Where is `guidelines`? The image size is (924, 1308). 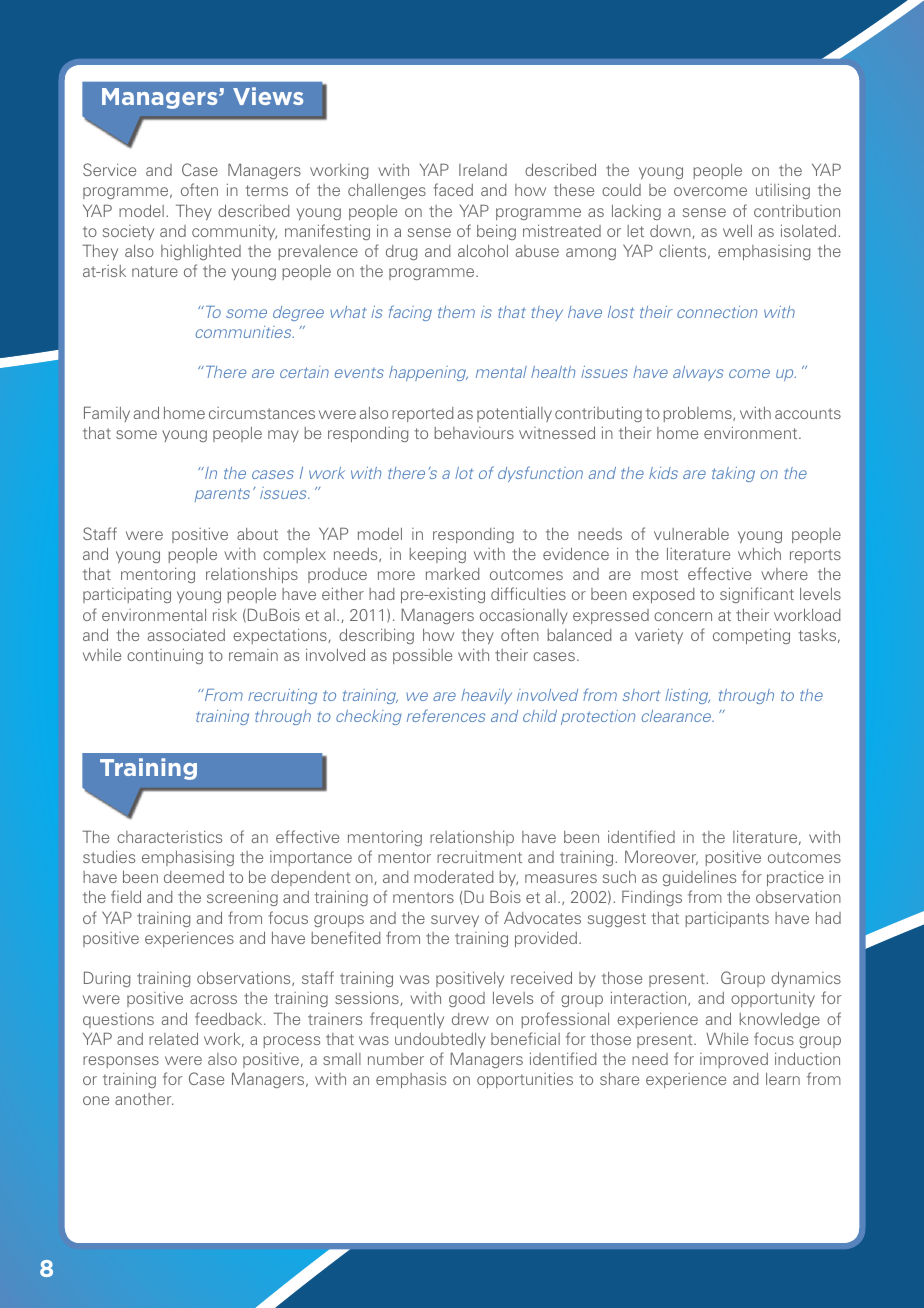
guidelines is located at coordinates (699, 878).
